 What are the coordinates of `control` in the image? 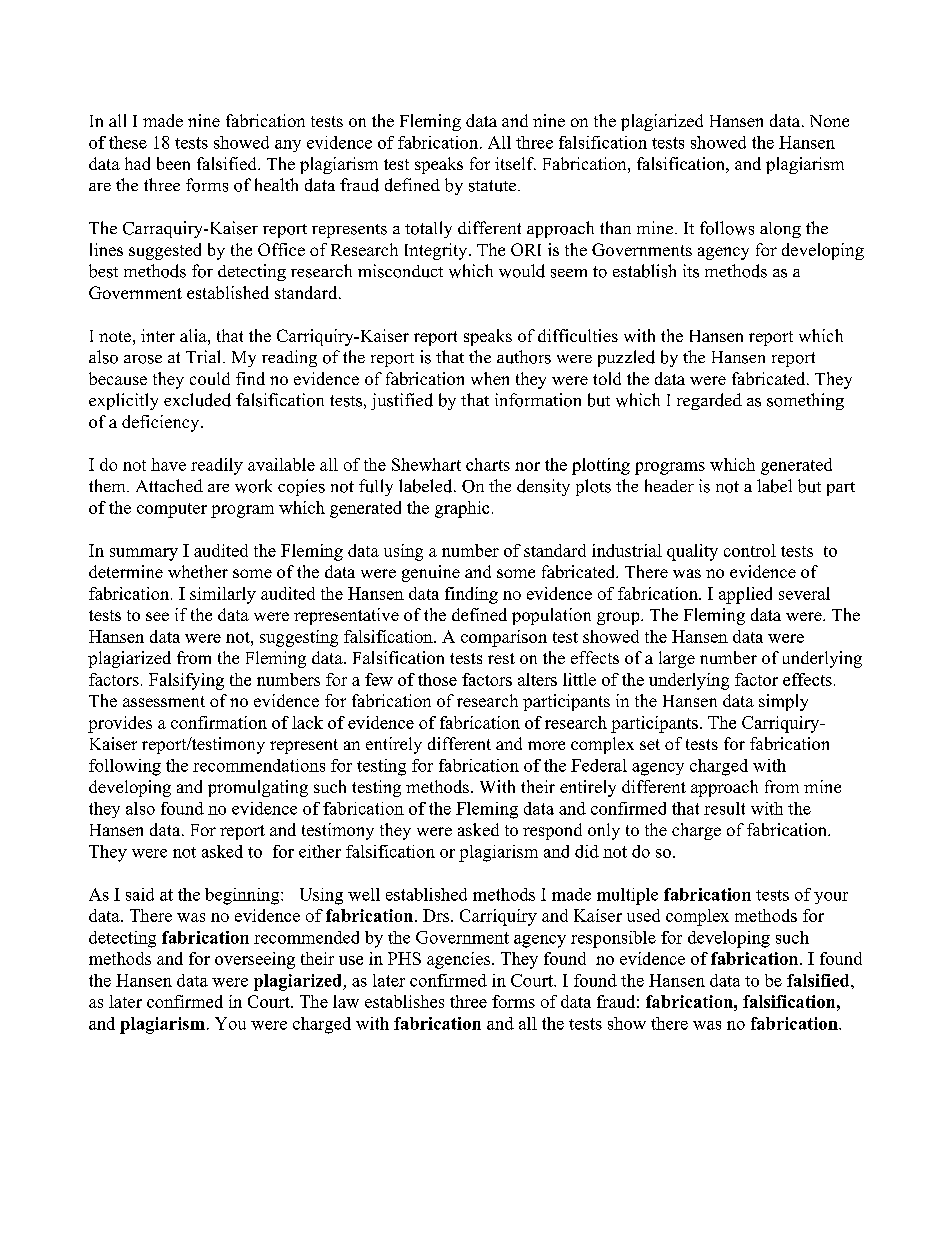 It's located at (750, 550).
